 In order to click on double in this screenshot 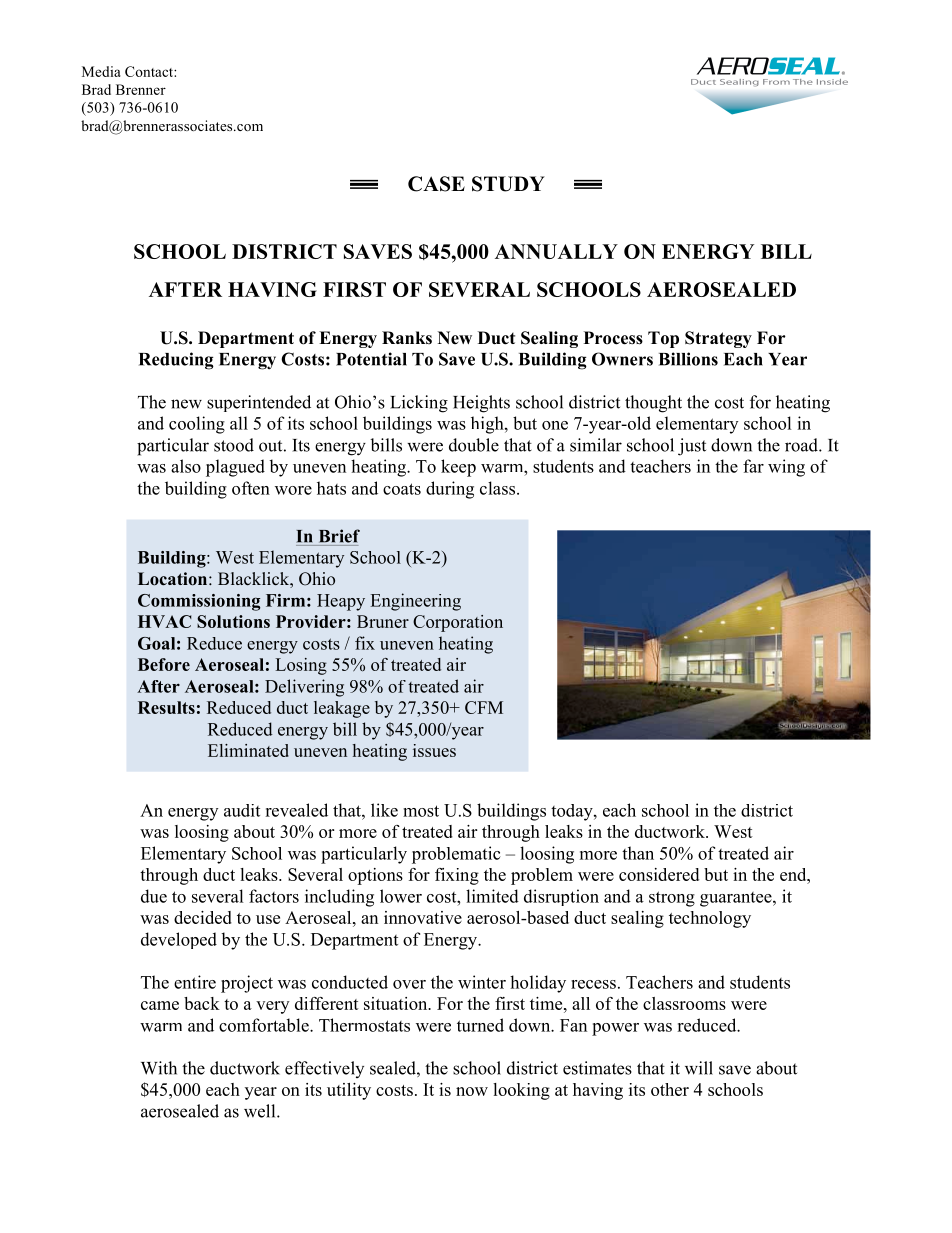, I will do `click(474, 445)`.
